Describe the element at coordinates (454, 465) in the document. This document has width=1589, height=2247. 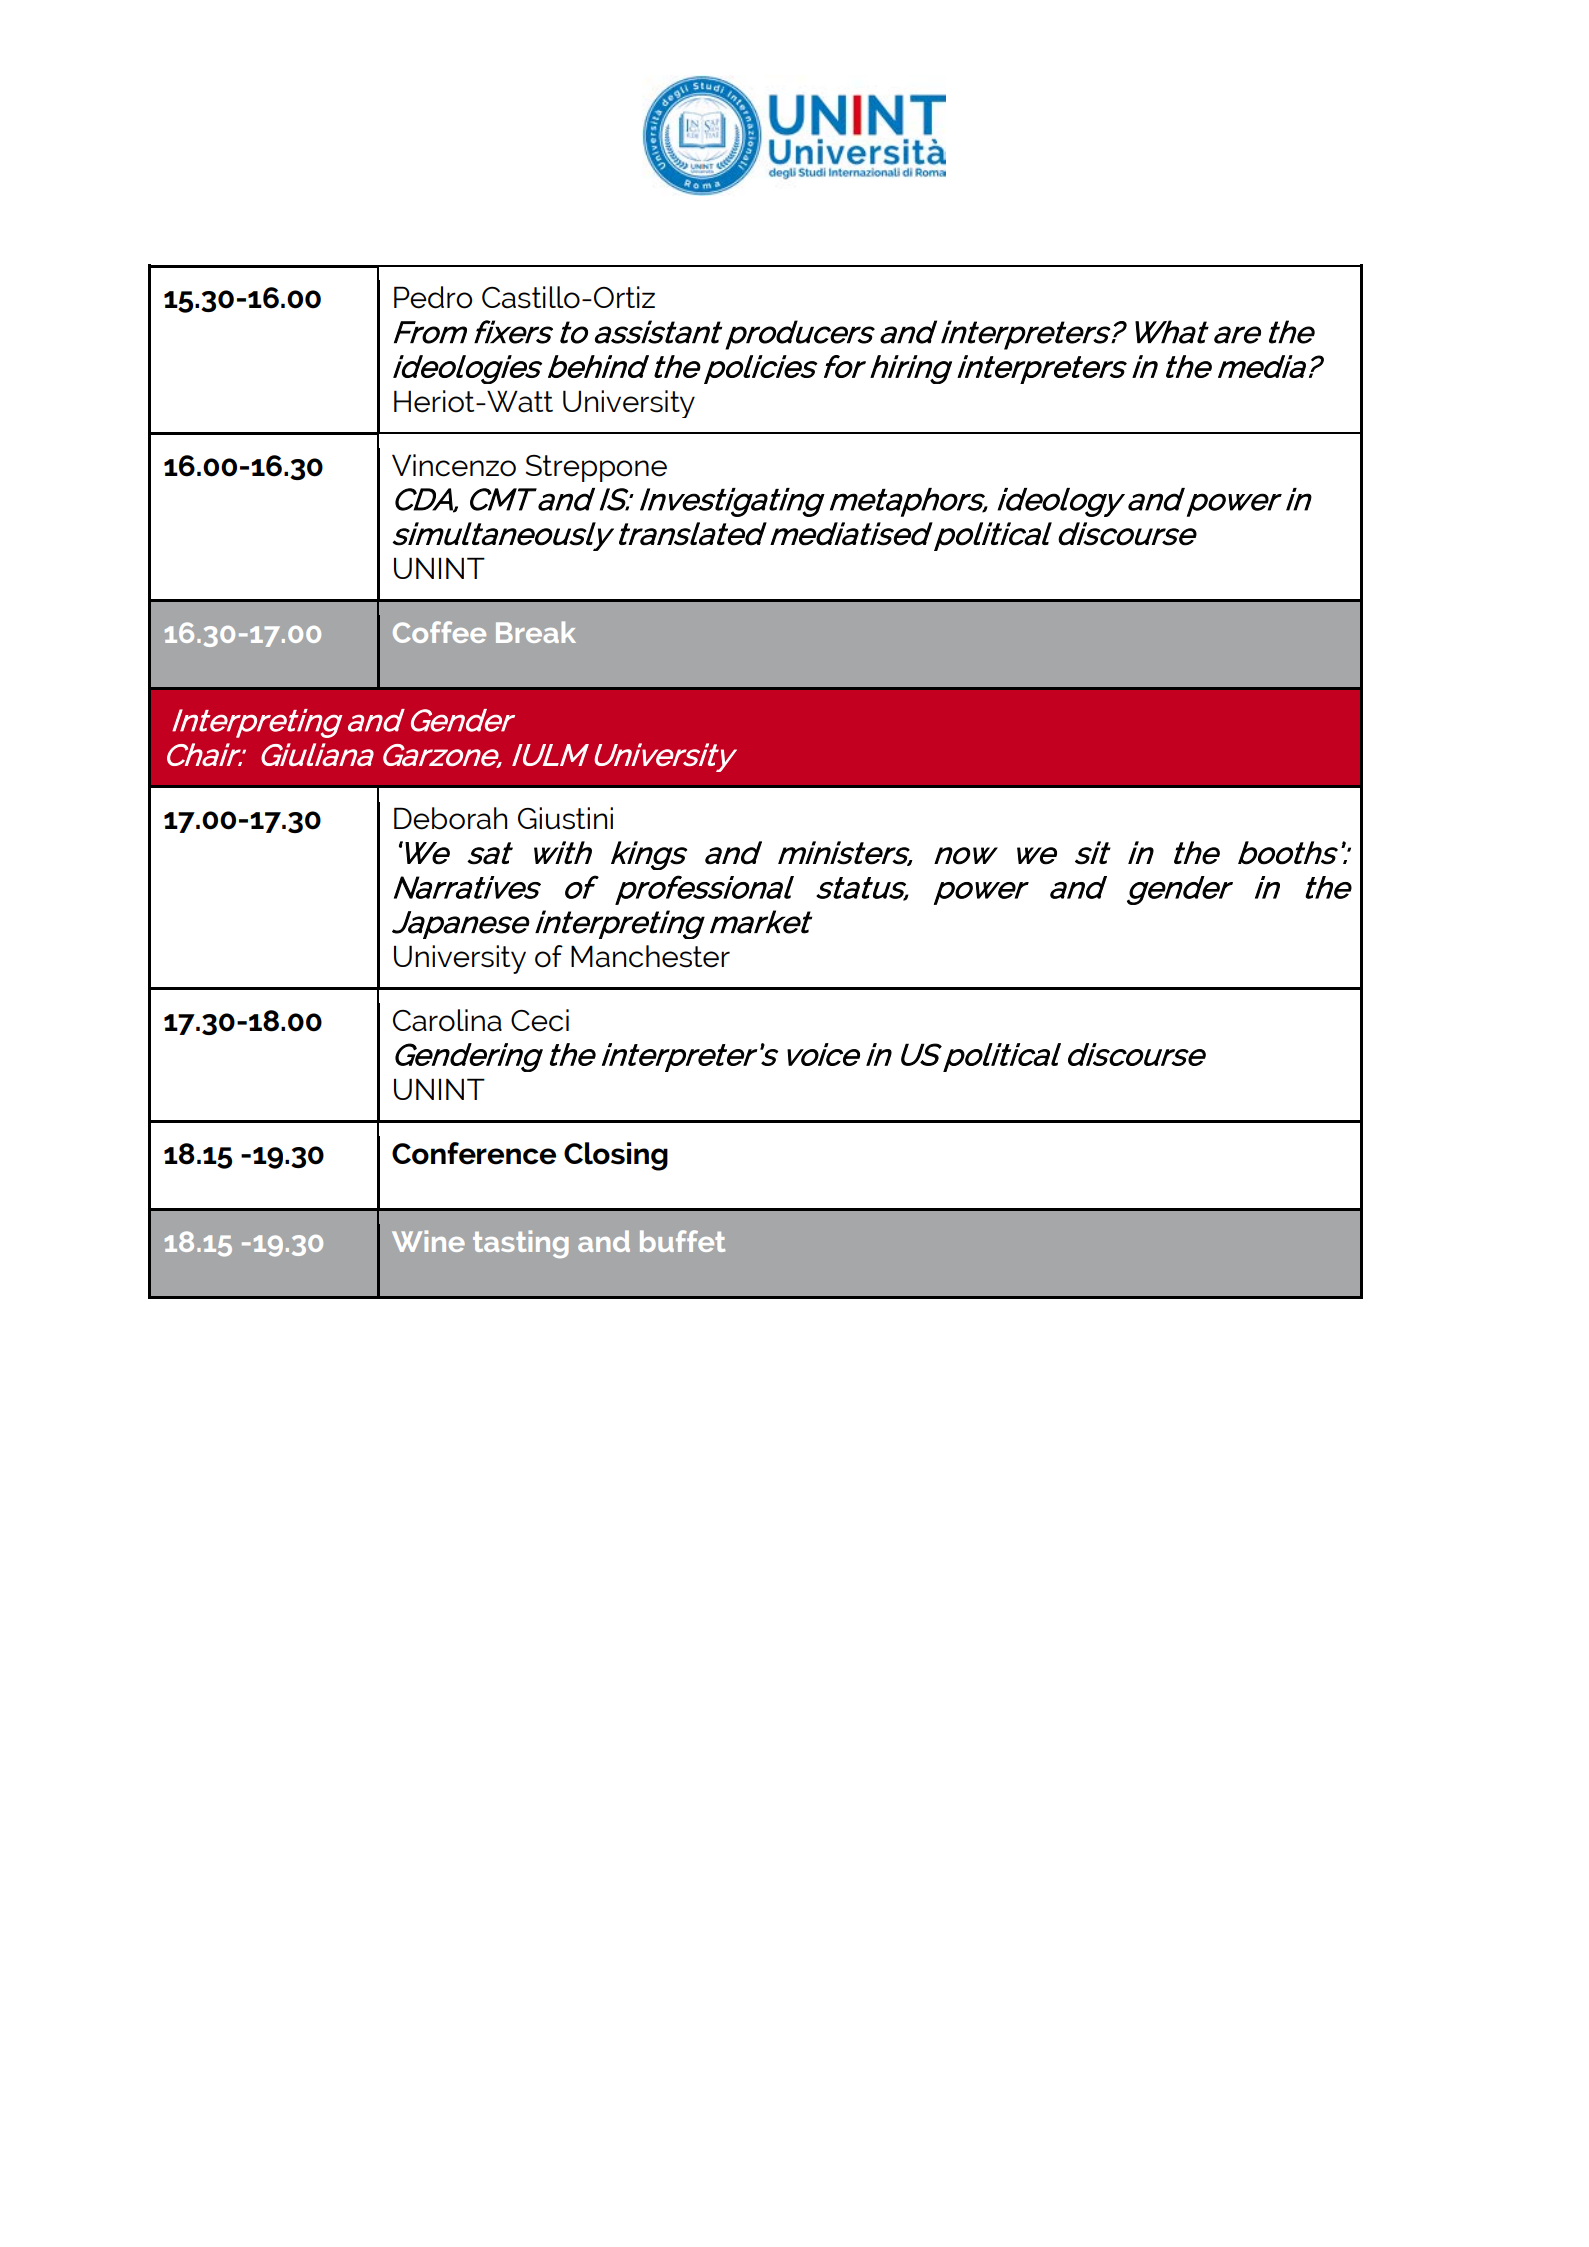
I see `Vincenzo` at that location.
